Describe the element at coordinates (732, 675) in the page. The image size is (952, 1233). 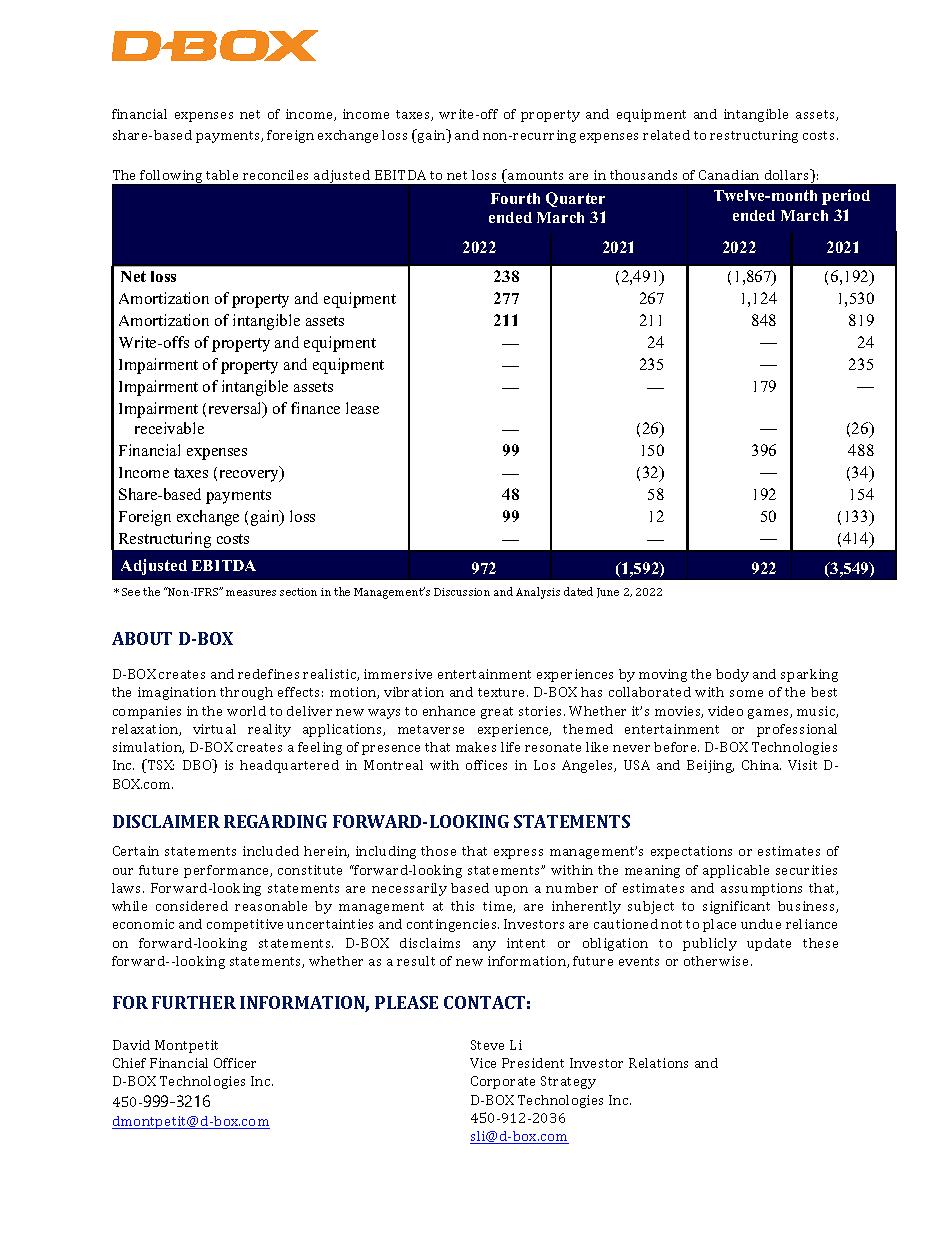
I see `body` at that location.
